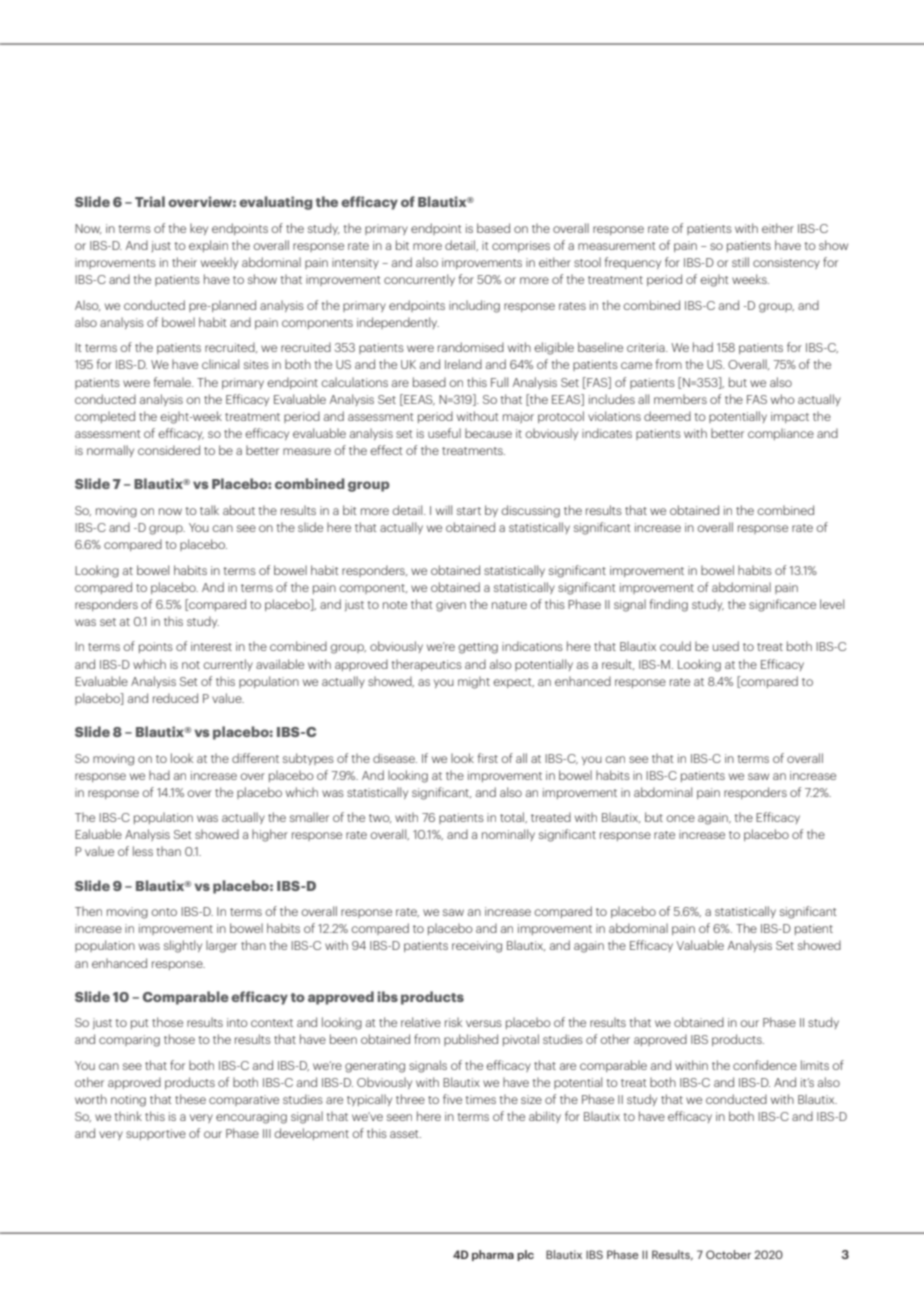 The height and width of the page is (1308, 924). Describe the element at coordinates (175, 698) in the page. I see `reduced` at that location.
